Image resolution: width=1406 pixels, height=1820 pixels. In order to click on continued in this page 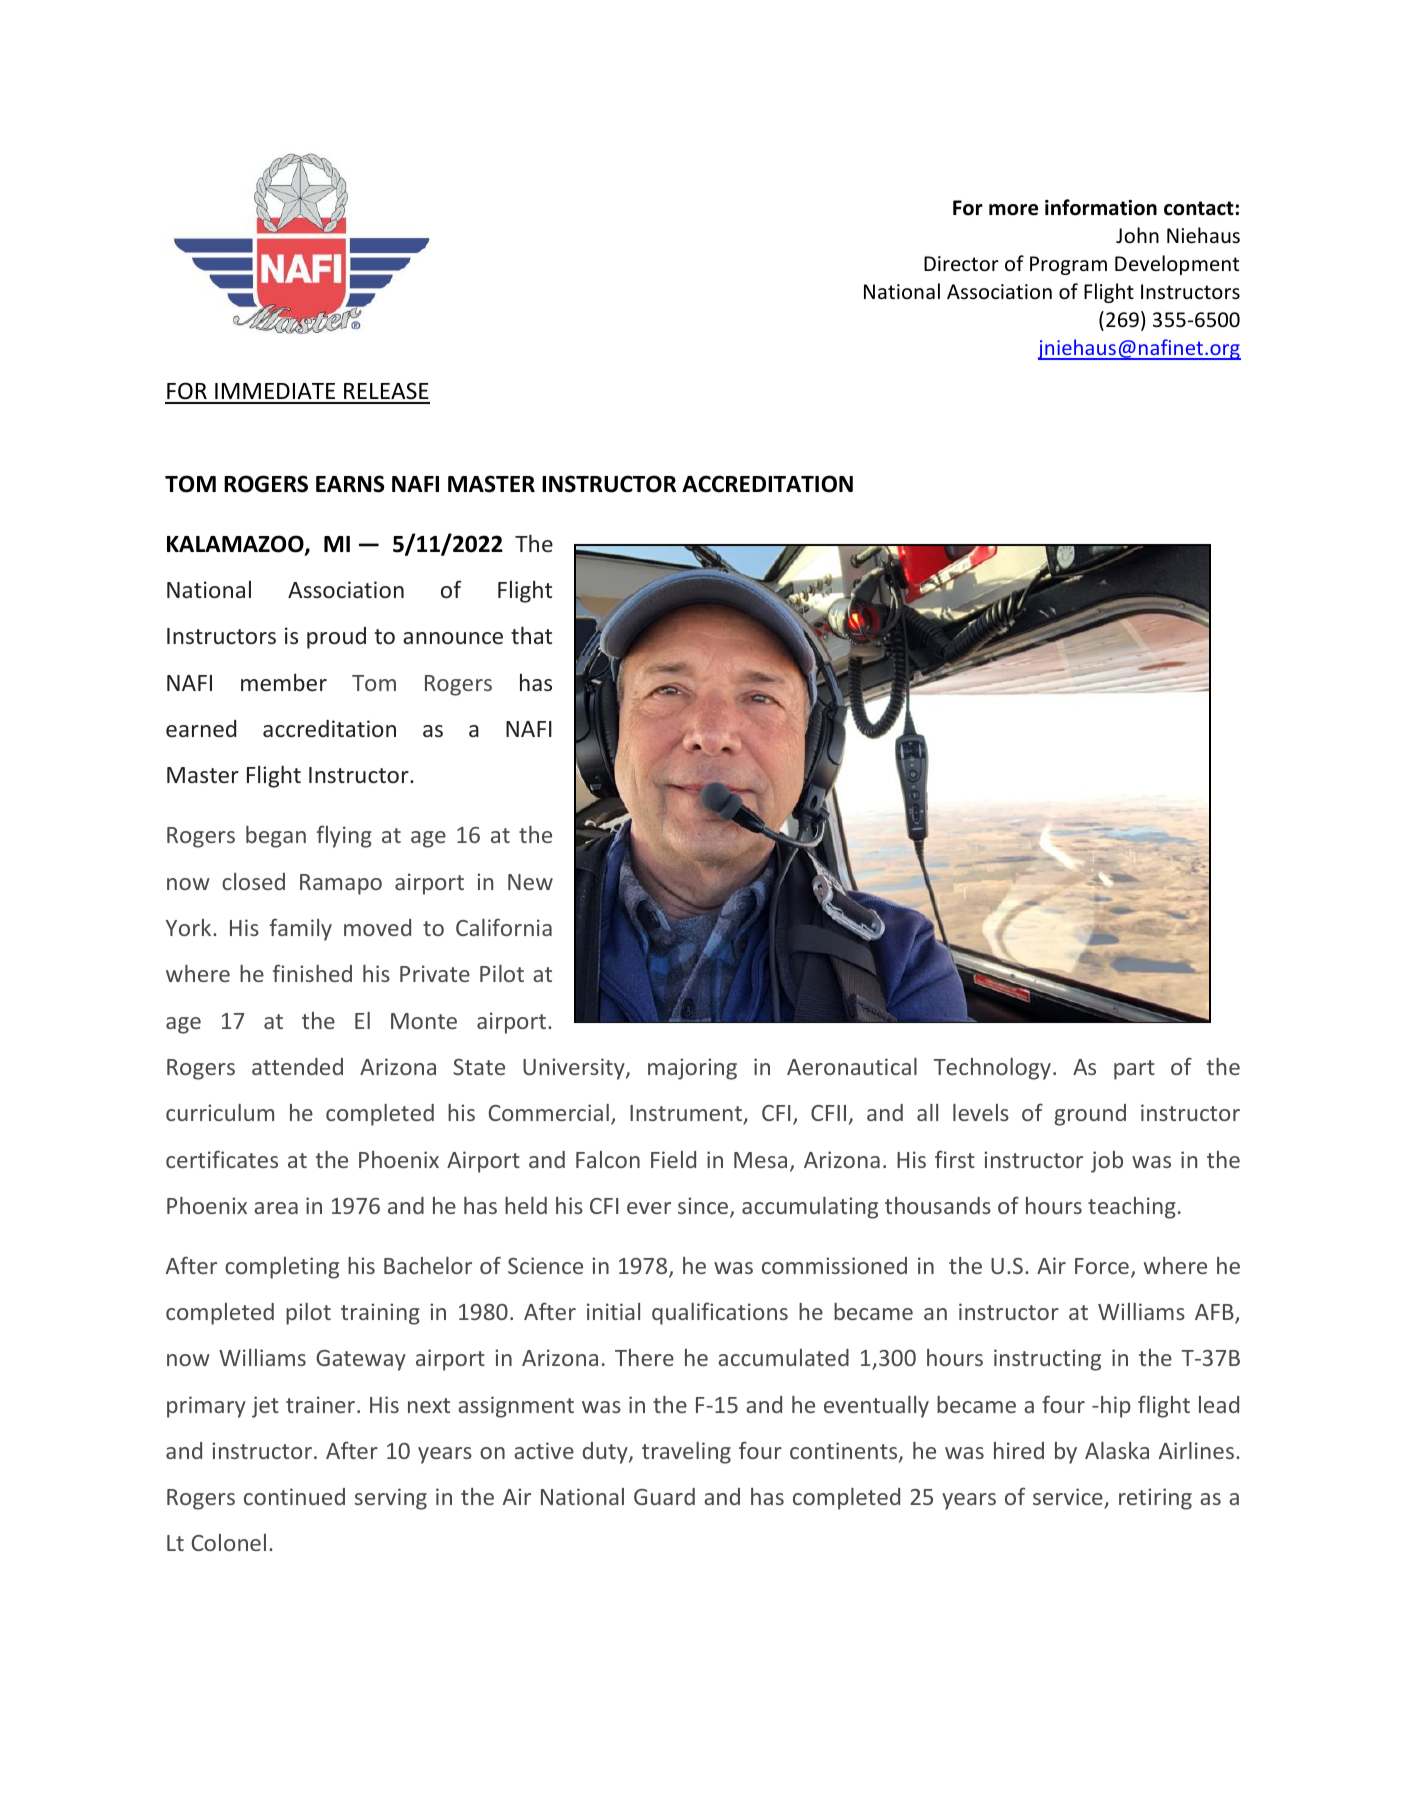, I will do `click(294, 1496)`.
